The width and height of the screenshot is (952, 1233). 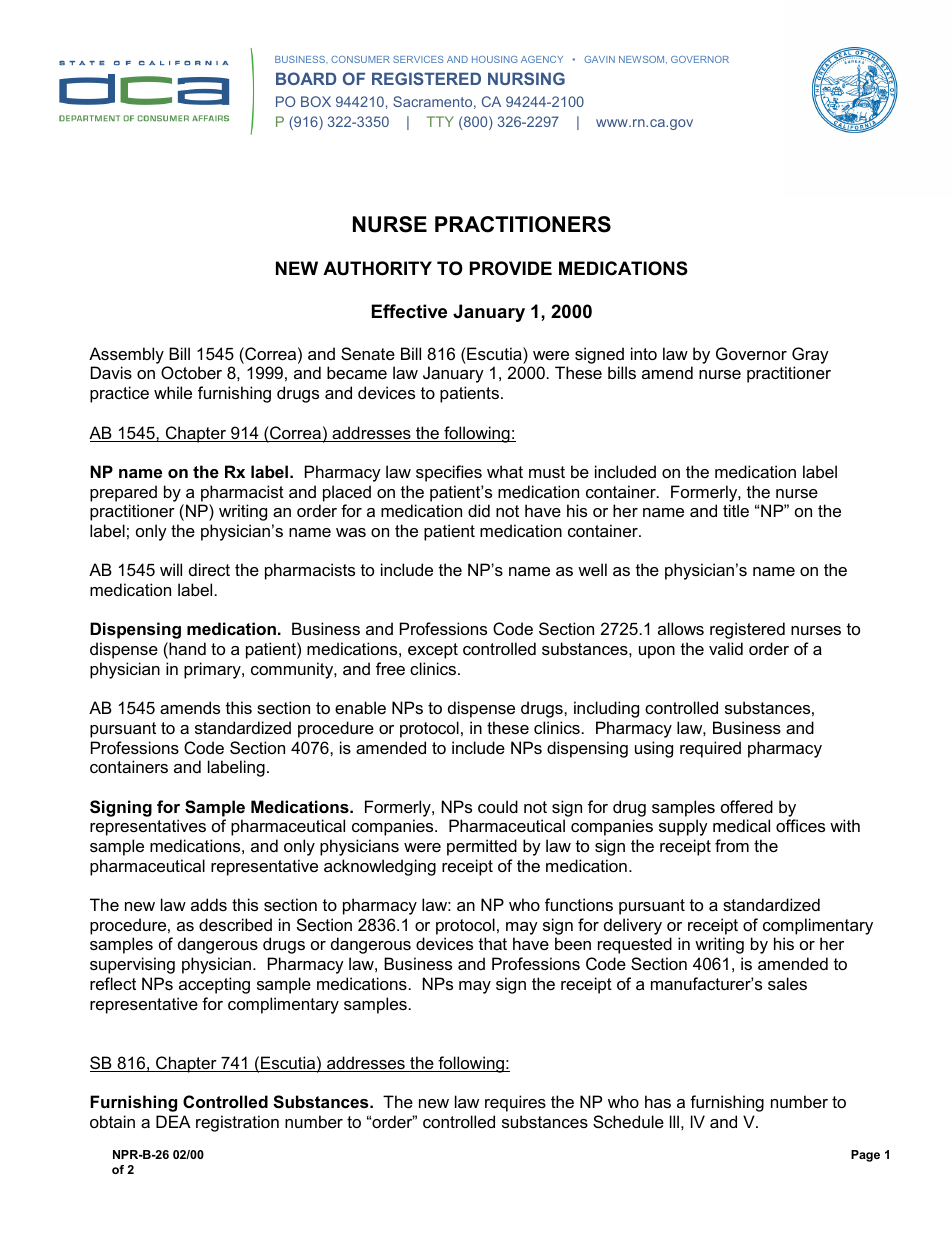 What do you see at coordinates (599, 59) in the screenshot?
I see `GAVIN` at bounding box center [599, 59].
